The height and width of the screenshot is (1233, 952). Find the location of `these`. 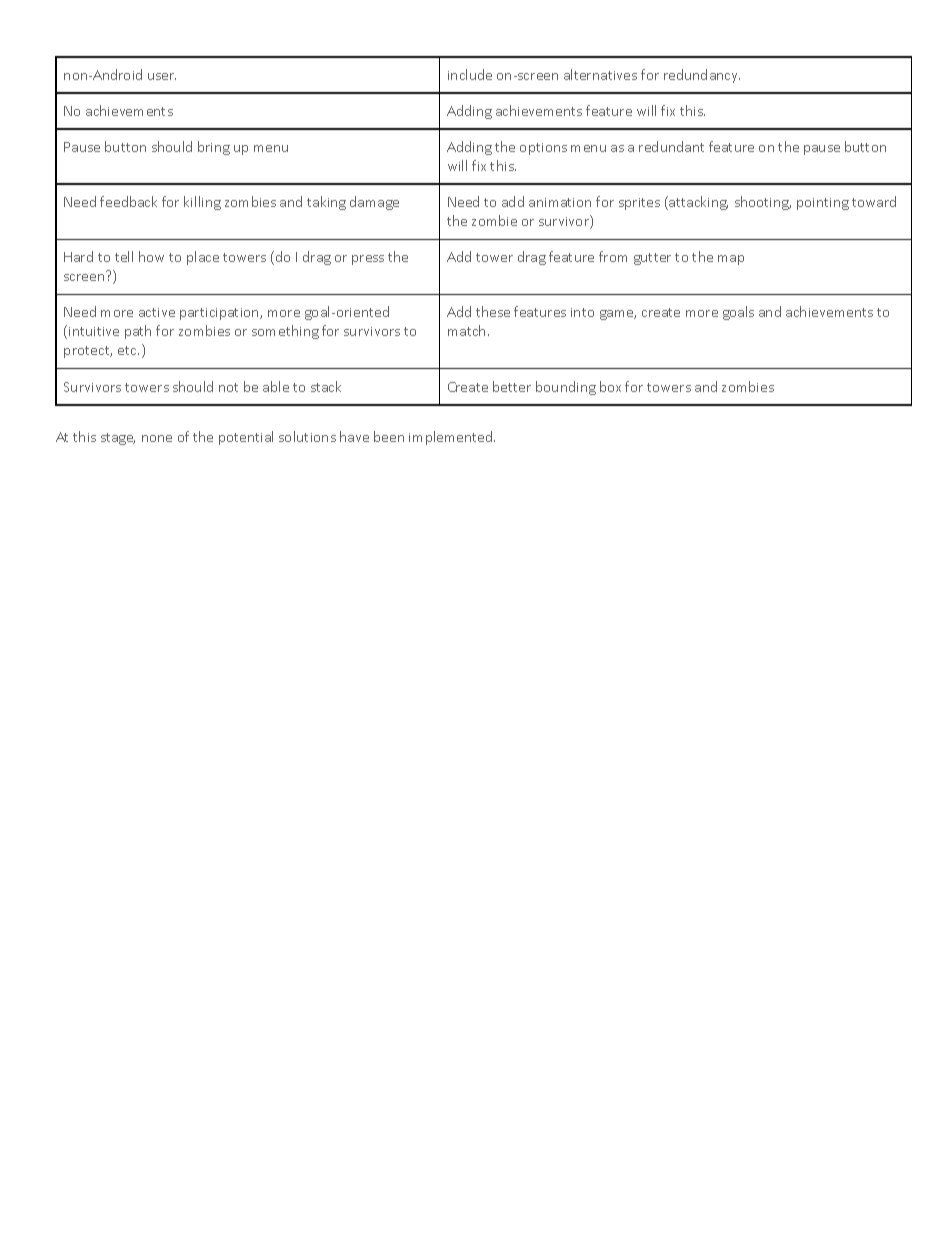

these is located at coordinates (493, 311).
